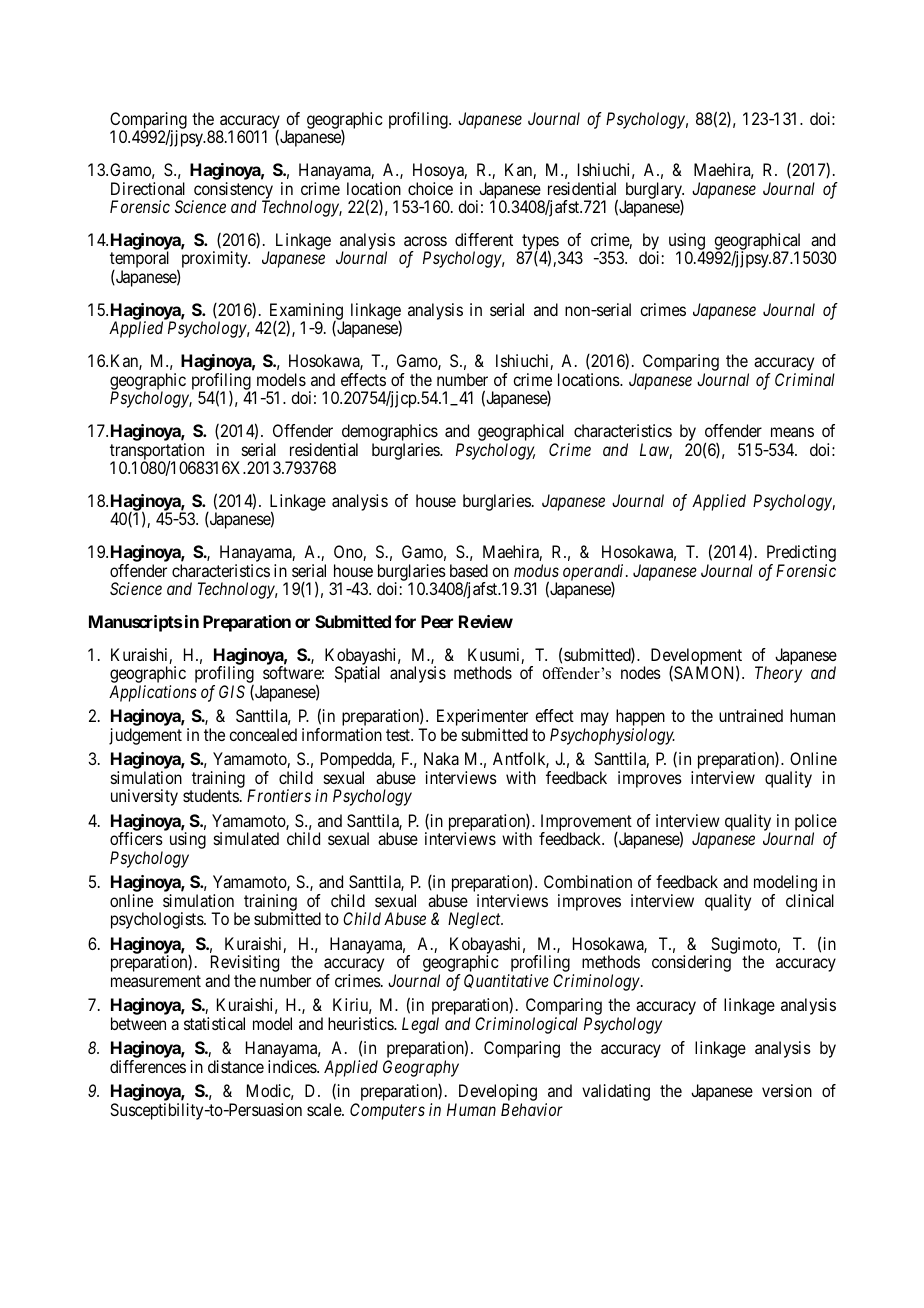 This document has width=924, height=1308. Describe the element at coordinates (654, 191) in the document. I see `burglary` at that location.
